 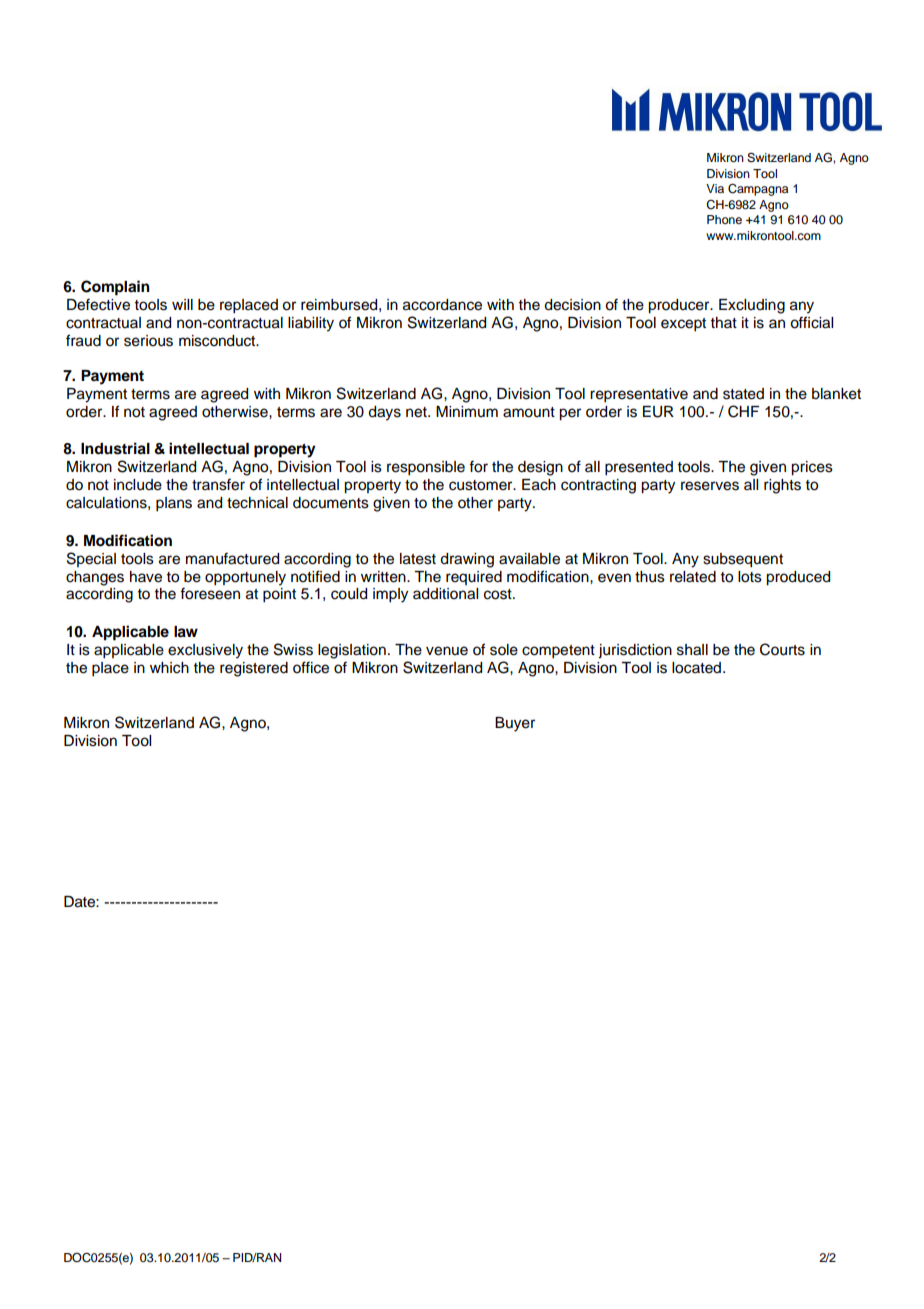 I want to click on Phone, so click(x=724, y=219).
